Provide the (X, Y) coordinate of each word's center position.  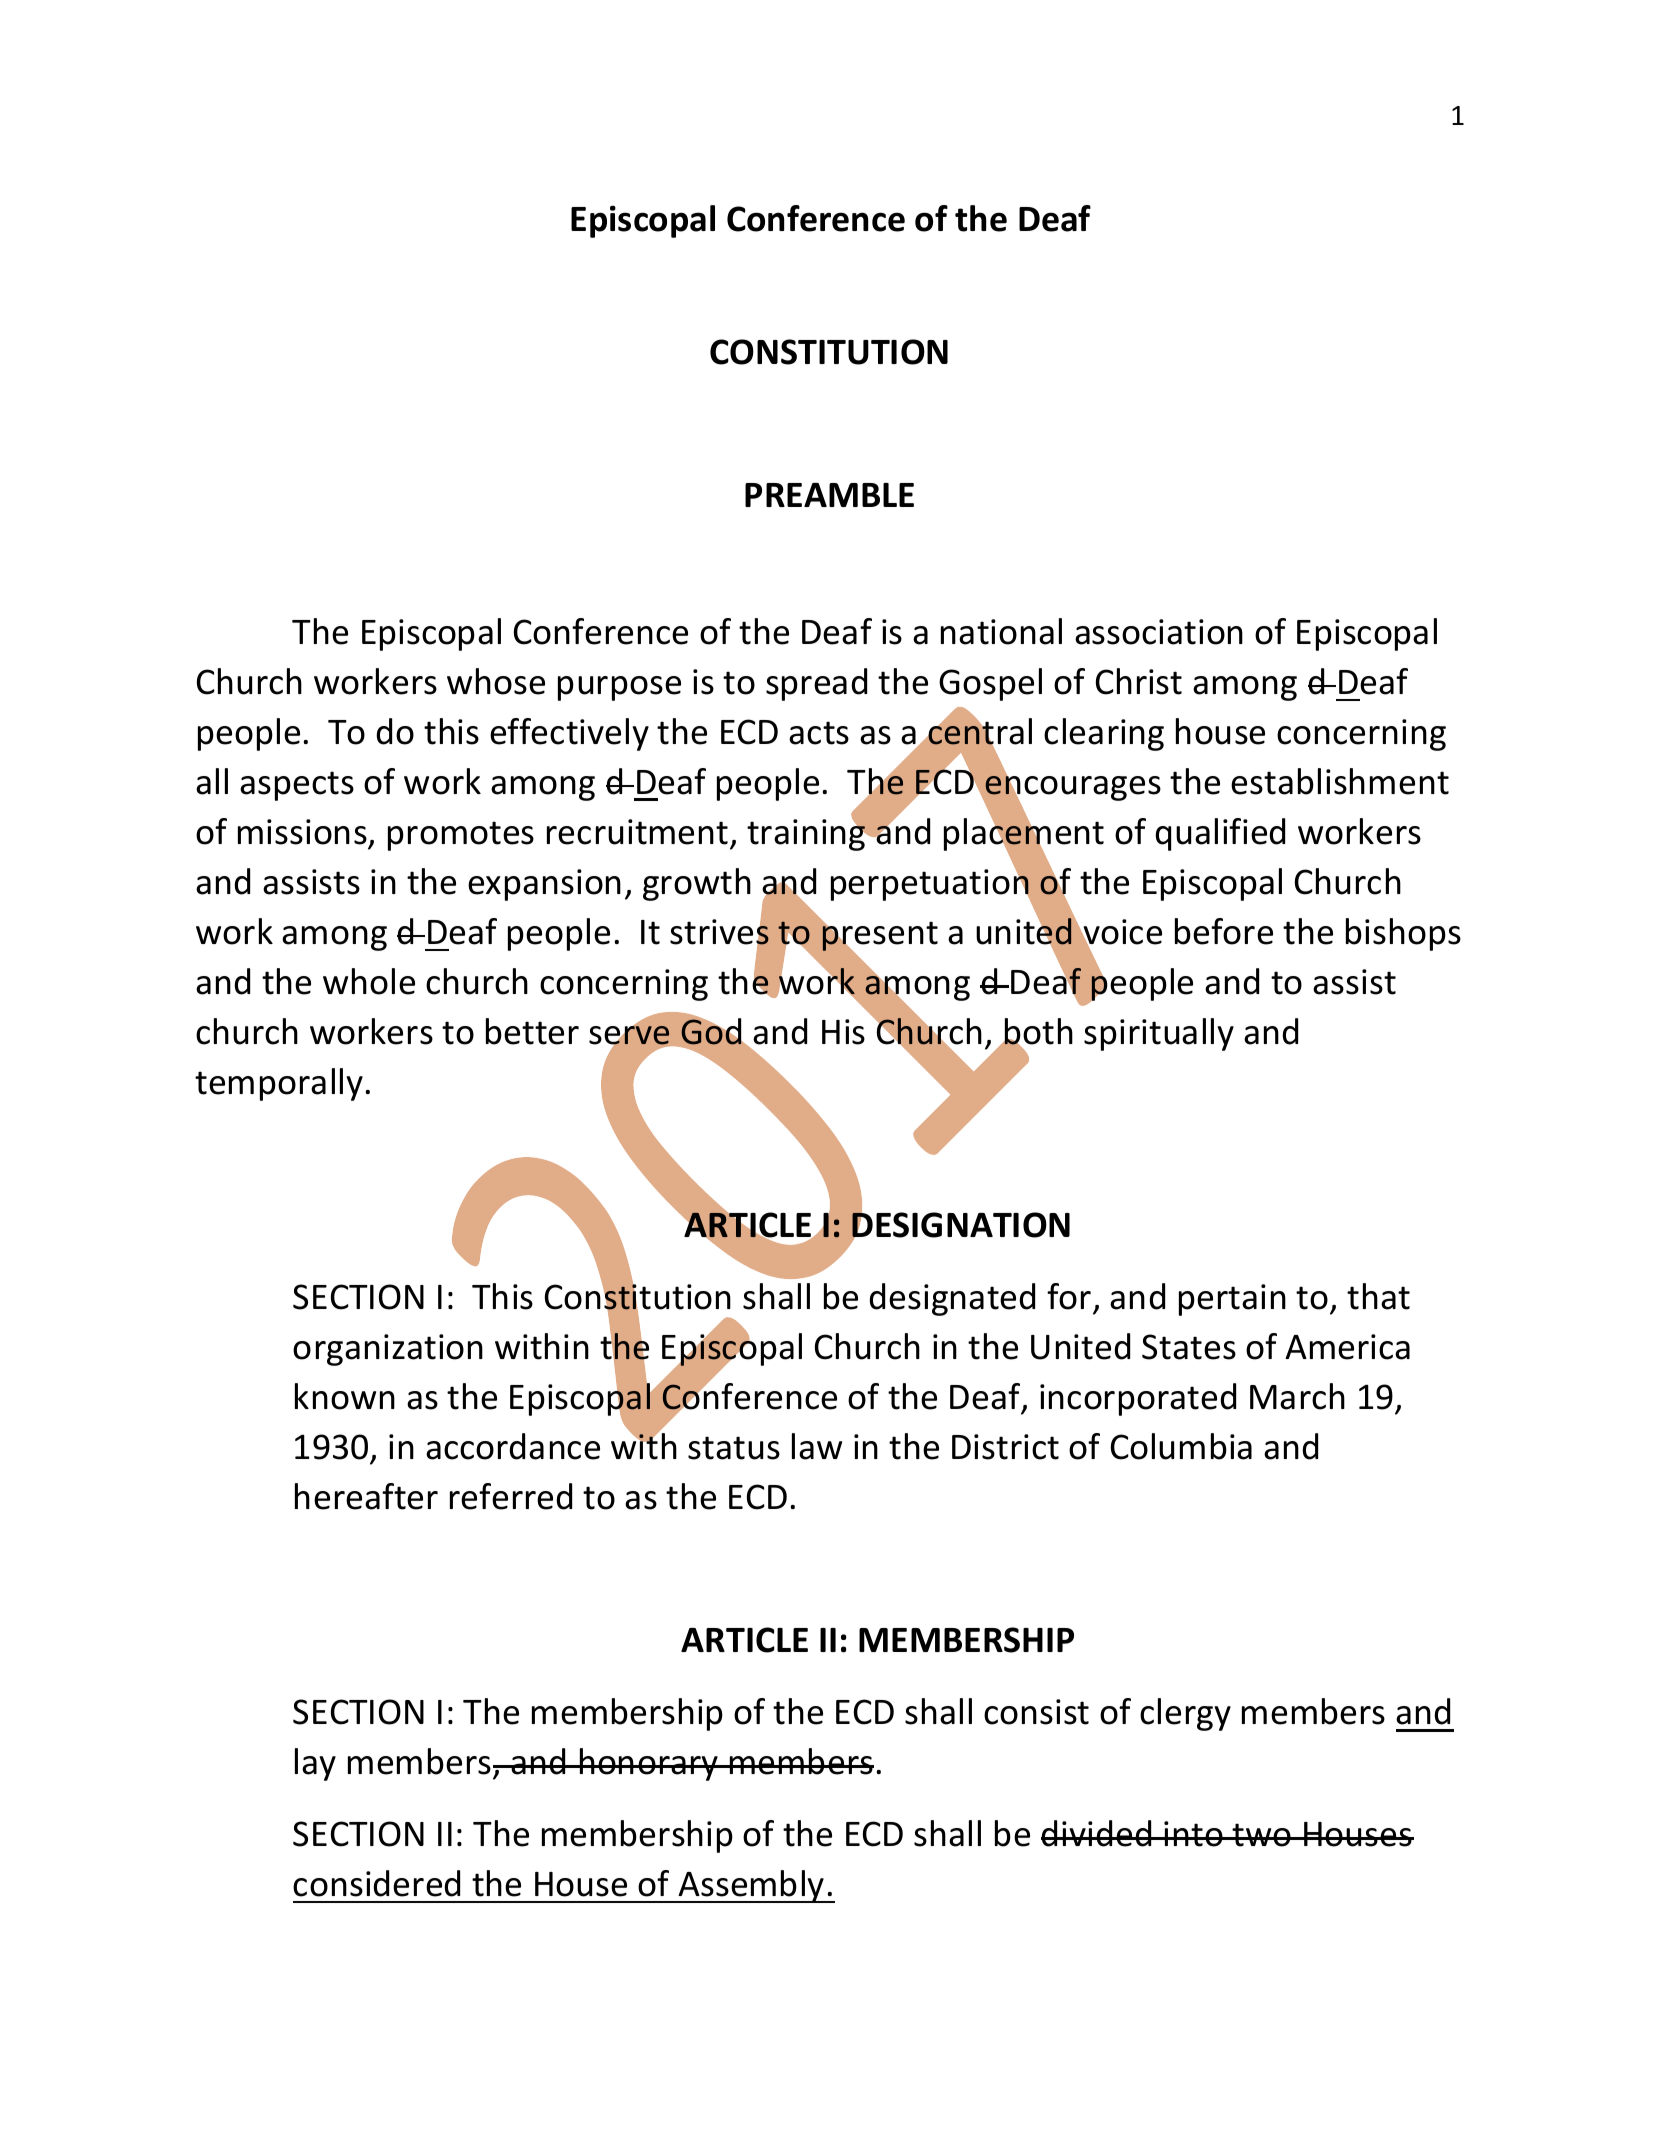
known (345, 1396)
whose (496, 681)
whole (369, 981)
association (1159, 632)
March (1297, 1396)
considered (376, 1883)
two (1262, 1835)
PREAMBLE (829, 495)
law (817, 1446)
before (1224, 931)
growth (697, 884)
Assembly (751, 1886)
